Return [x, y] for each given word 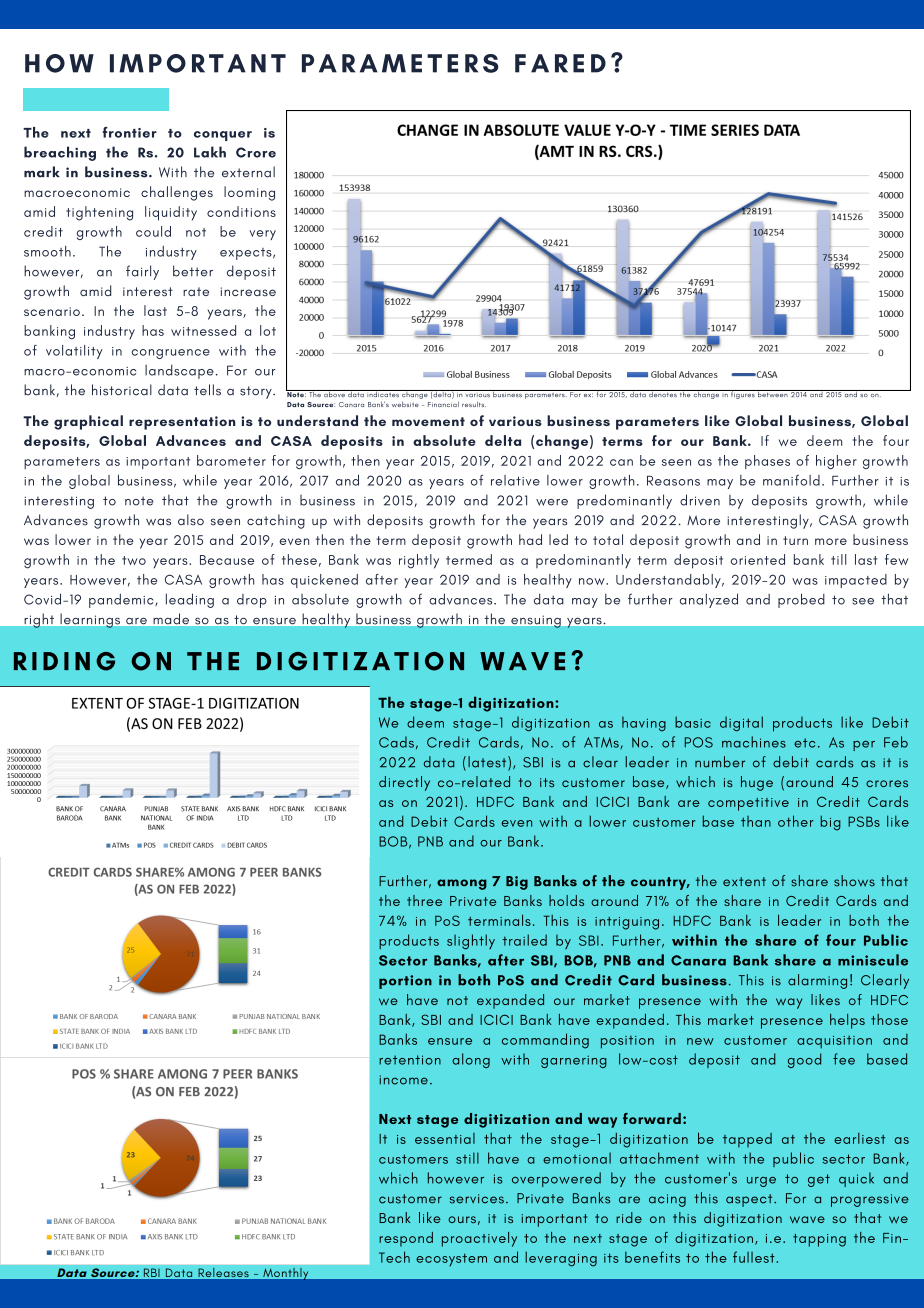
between [773, 393]
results [474, 404]
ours [462, 1219]
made [171, 618]
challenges [177, 193]
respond [406, 1239]
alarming [817, 981]
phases [767, 462]
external [248, 172]
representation [182, 423]
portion [405, 982]
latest [488, 763]
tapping [819, 1240]
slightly [471, 942]
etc [804, 743]
